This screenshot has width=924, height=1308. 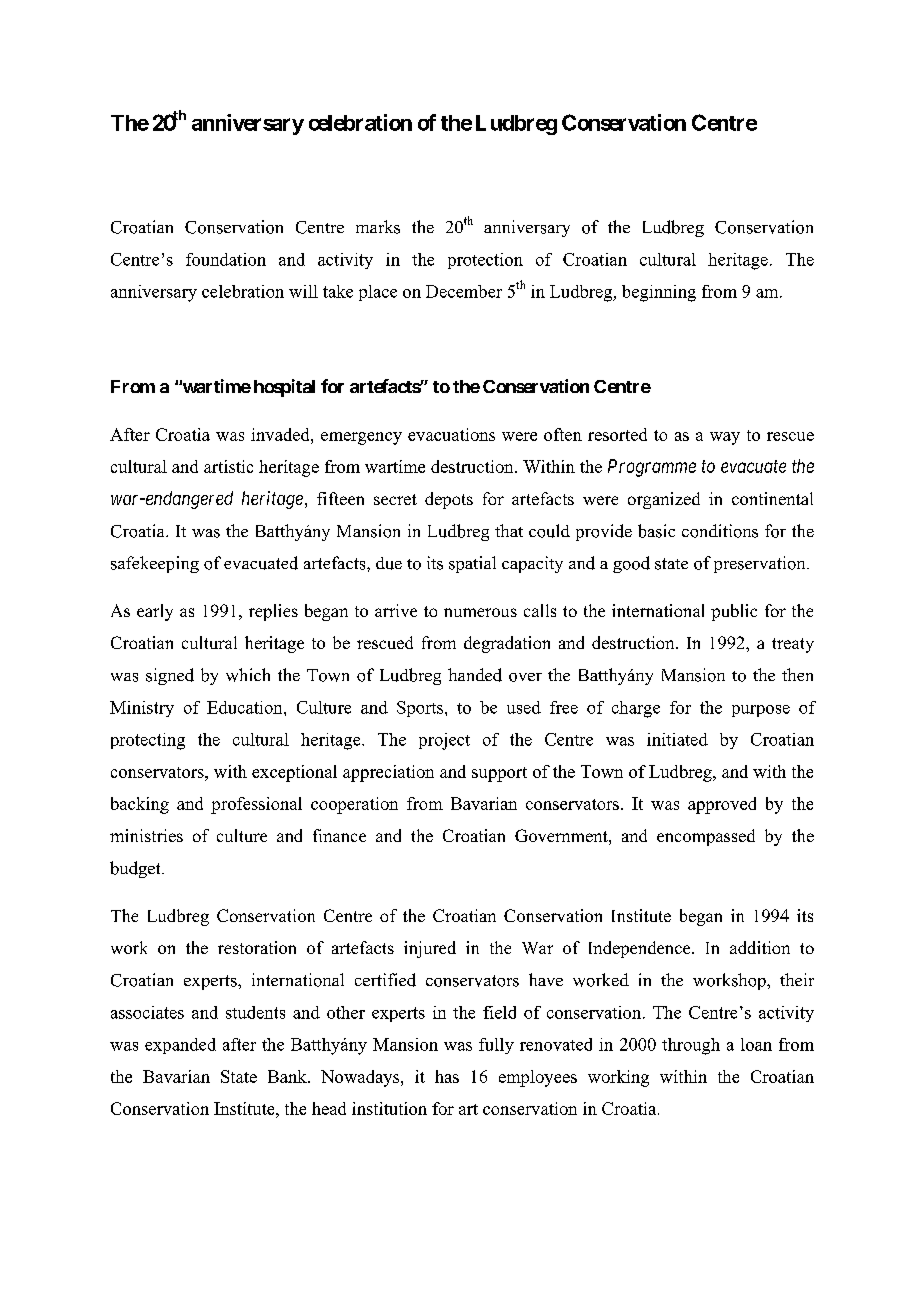 What do you see at coordinates (659, 293) in the screenshot?
I see `beginning` at bounding box center [659, 293].
